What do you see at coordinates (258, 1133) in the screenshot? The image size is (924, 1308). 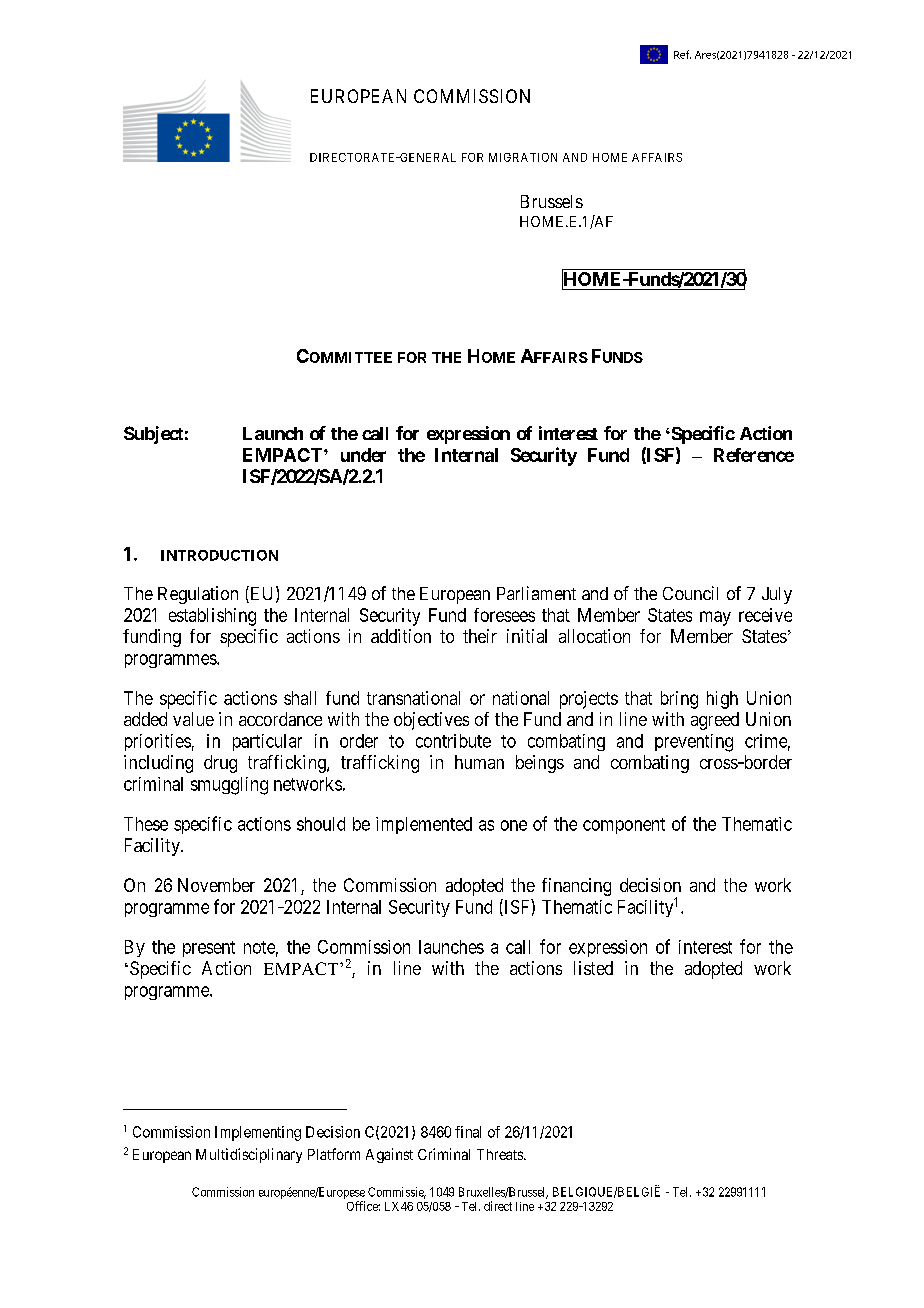 I see `Implementing` at bounding box center [258, 1133].
